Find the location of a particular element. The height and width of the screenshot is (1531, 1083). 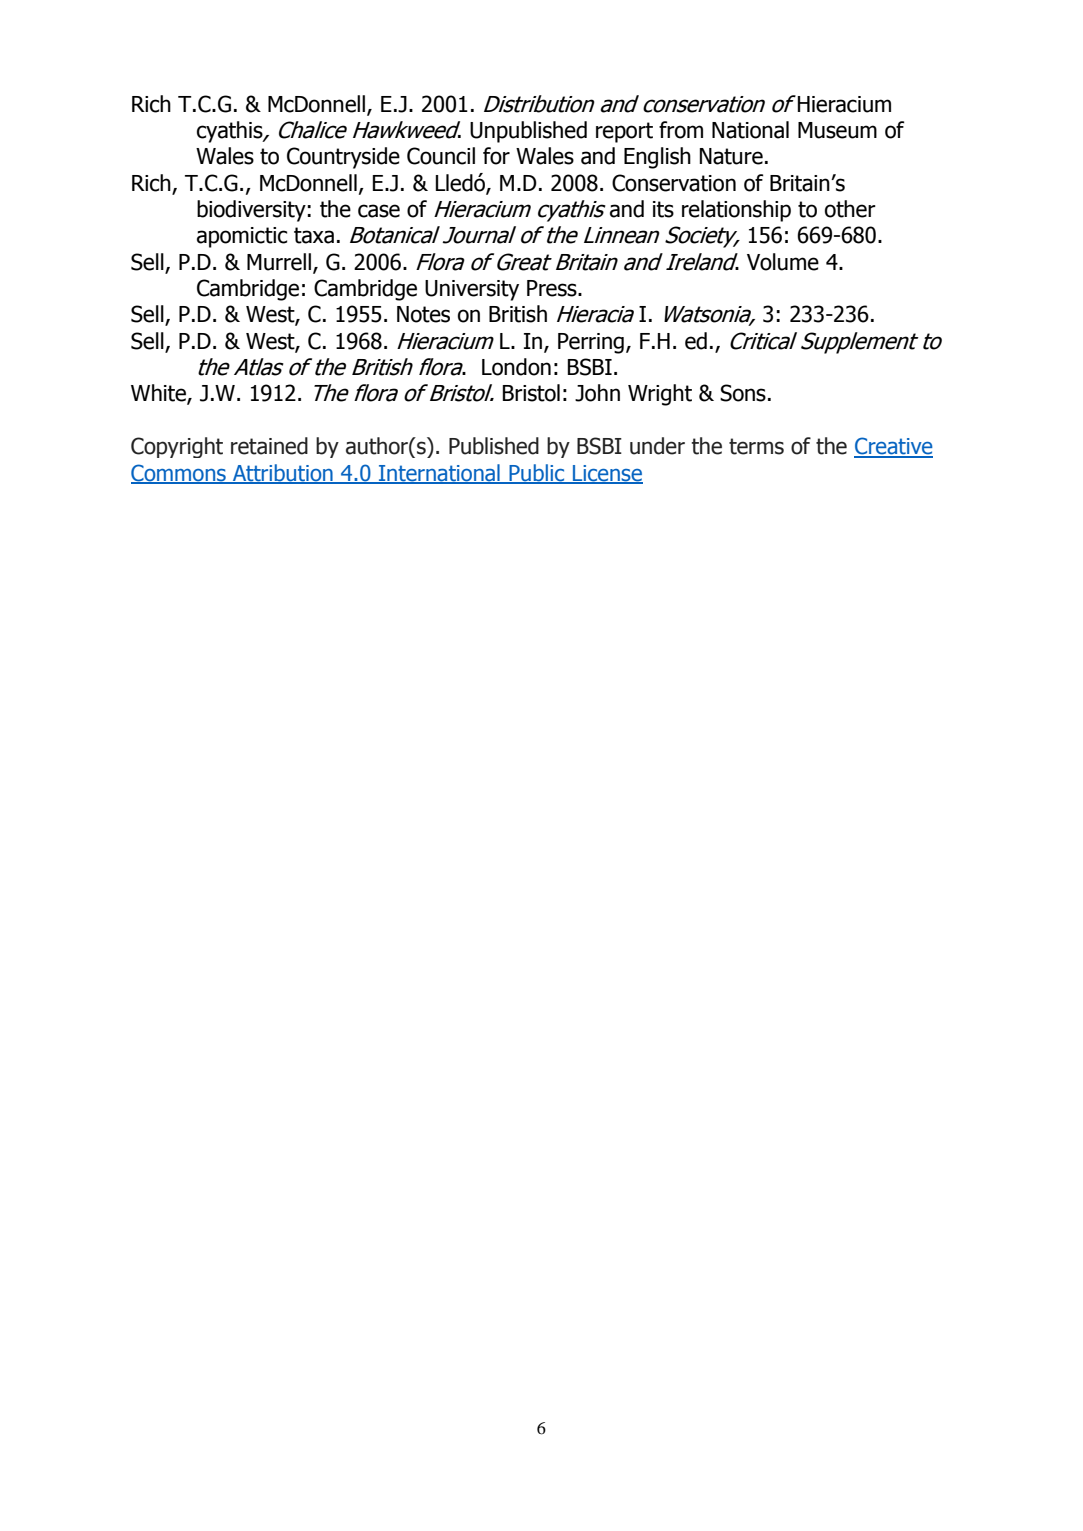

for is located at coordinates (496, 156).
